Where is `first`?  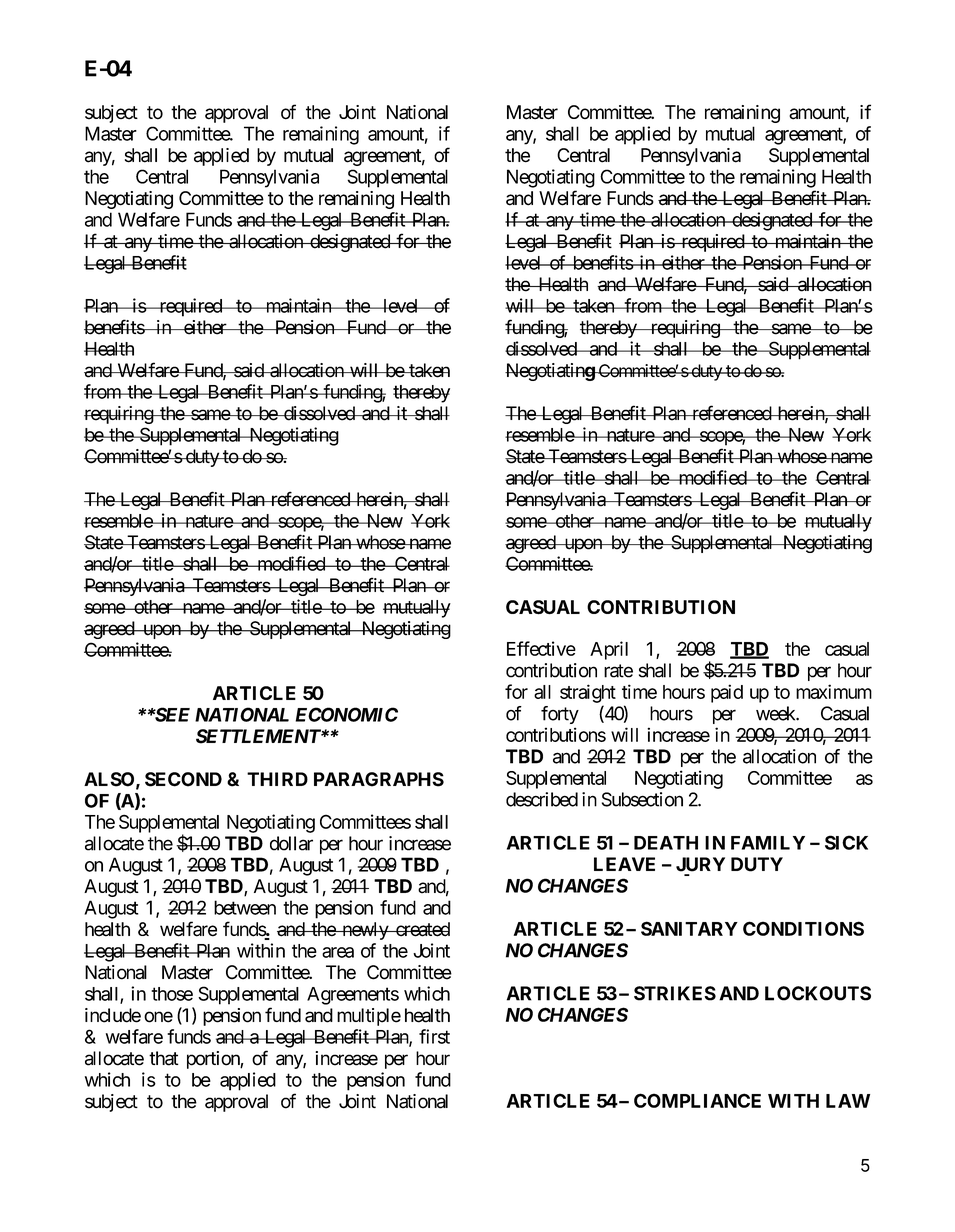
first is located at coordinates (434, 1036).
